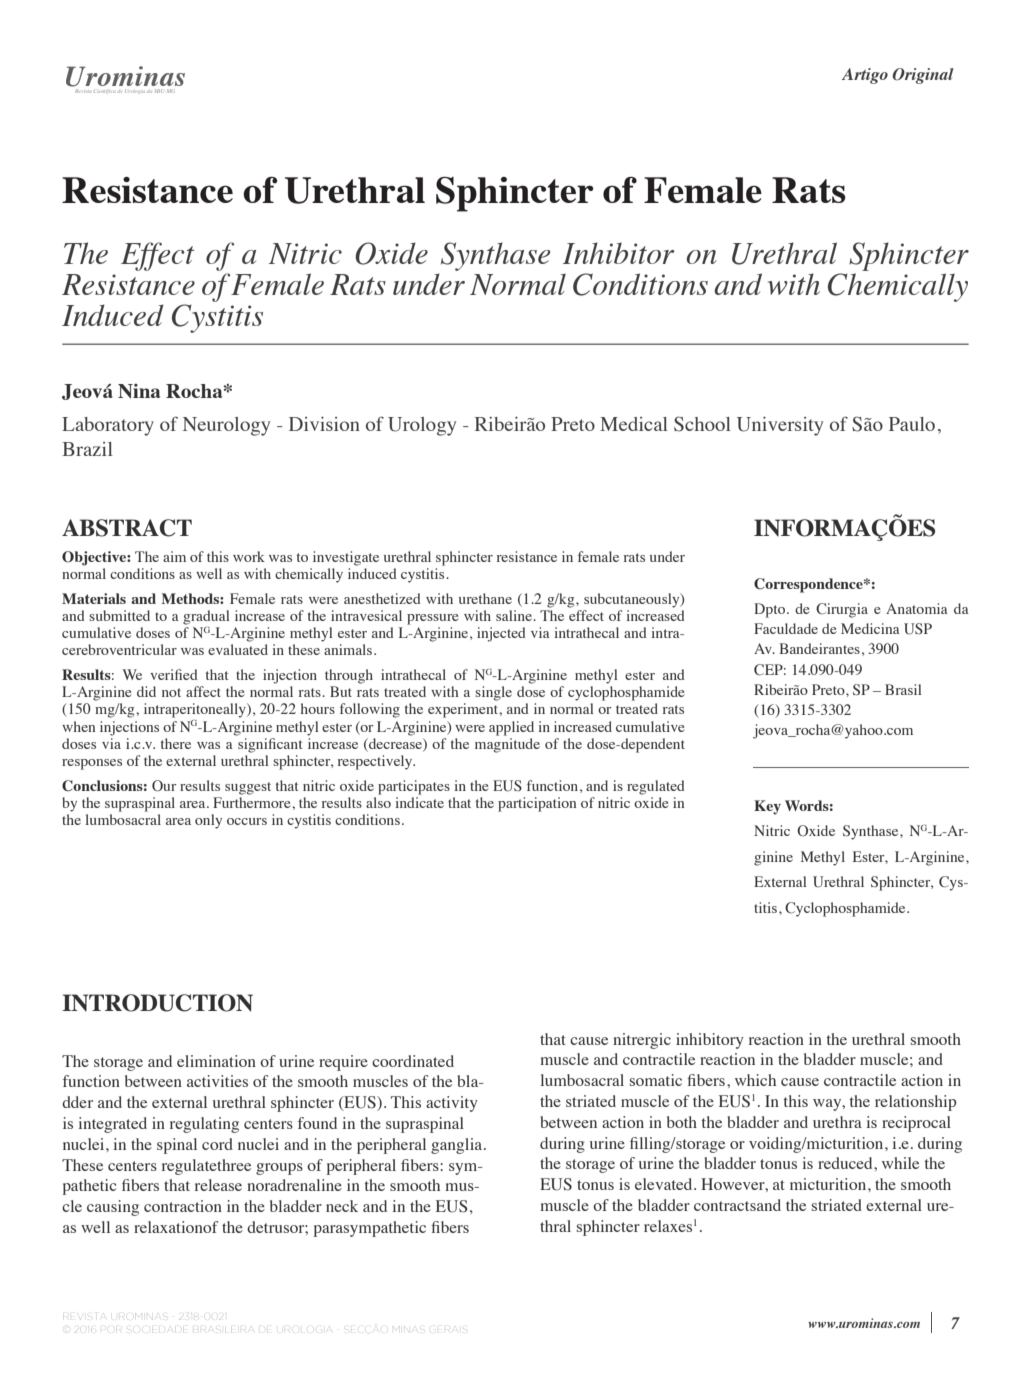 This image has width=1031, height=1375. I want to click on University, so click(780, 426).
